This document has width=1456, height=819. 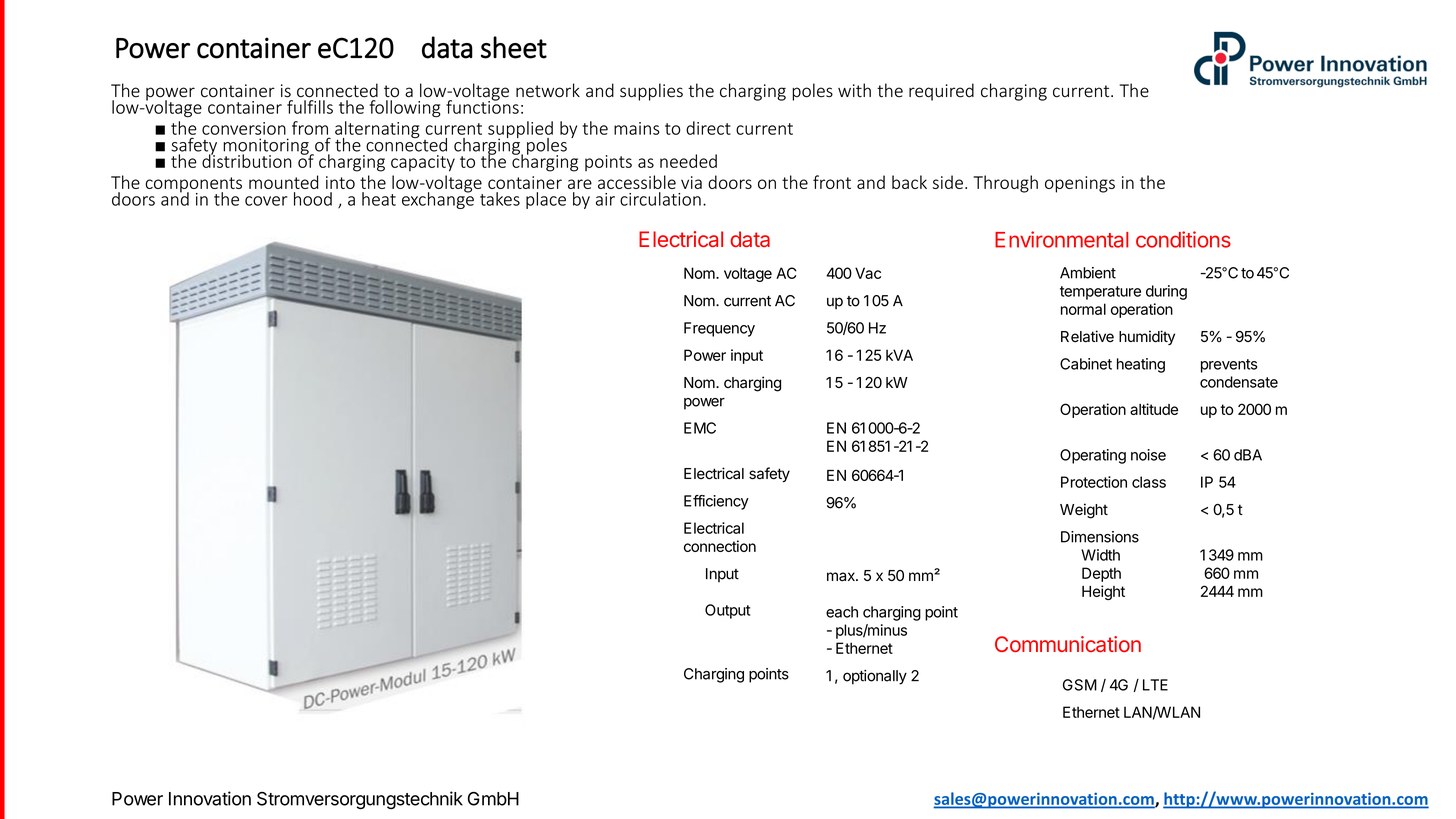 What do you see at coordinates (727, 611) in the document?
I see `Output` at bounding box center [727, 611].
